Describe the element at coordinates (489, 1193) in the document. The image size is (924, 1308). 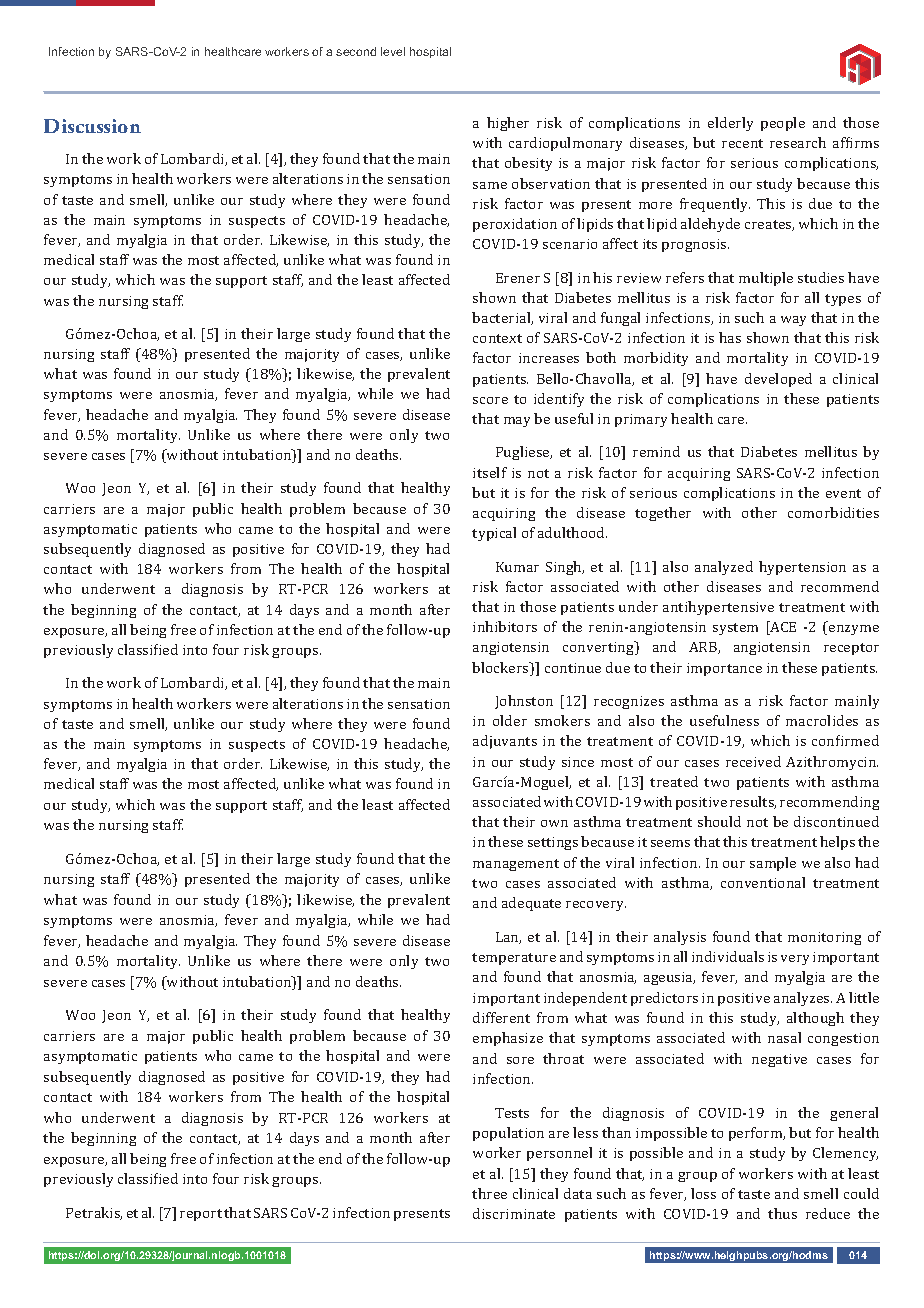
I see `three` at that location.
